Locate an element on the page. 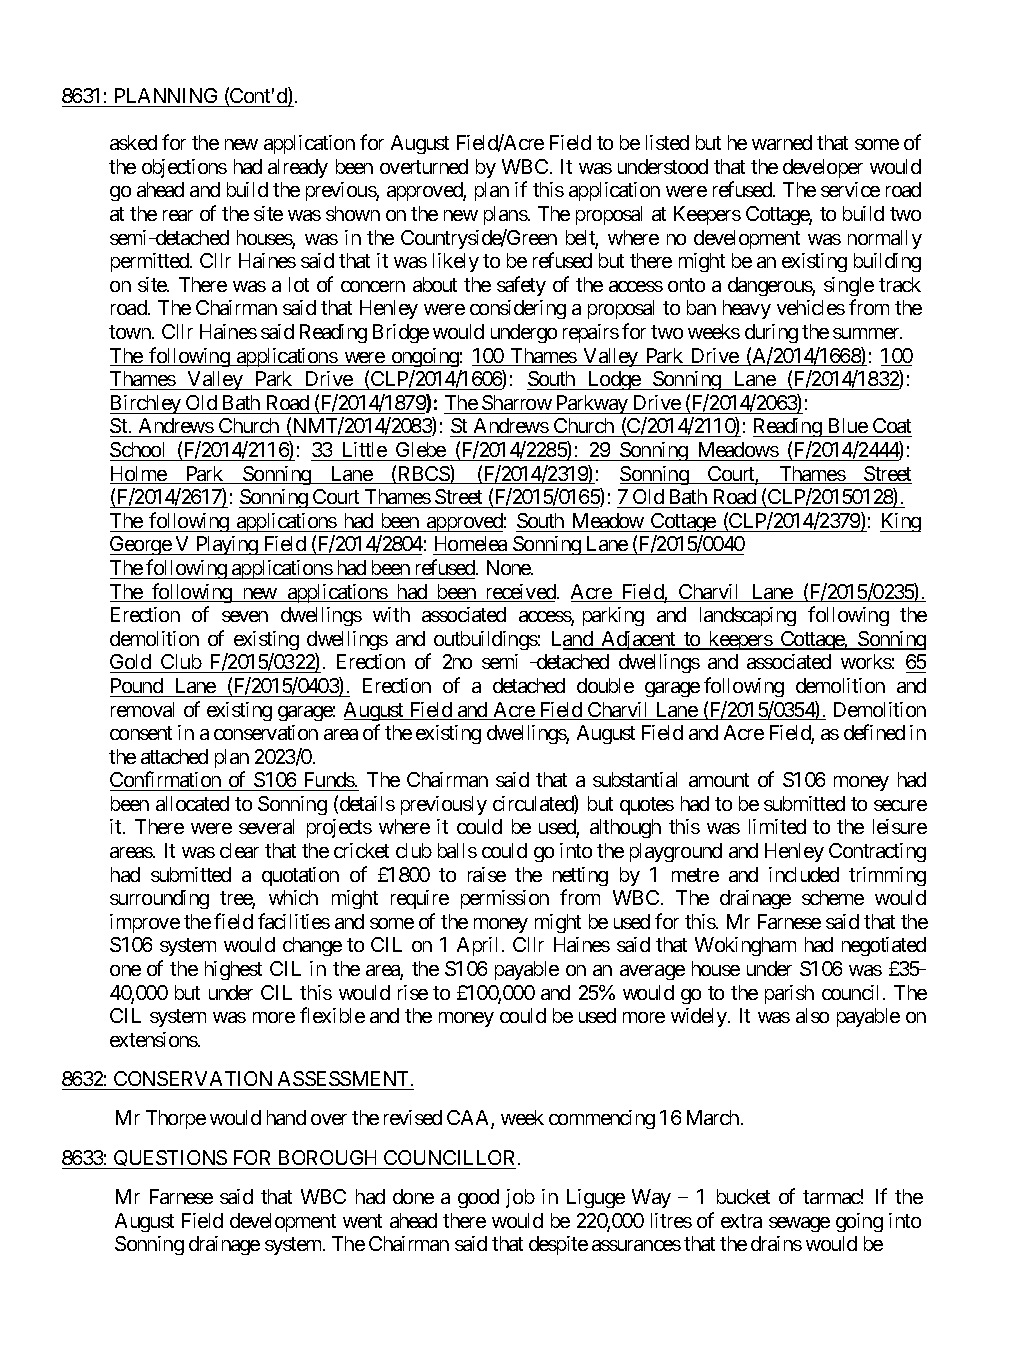  highest is located at coordinates (233, 970).
